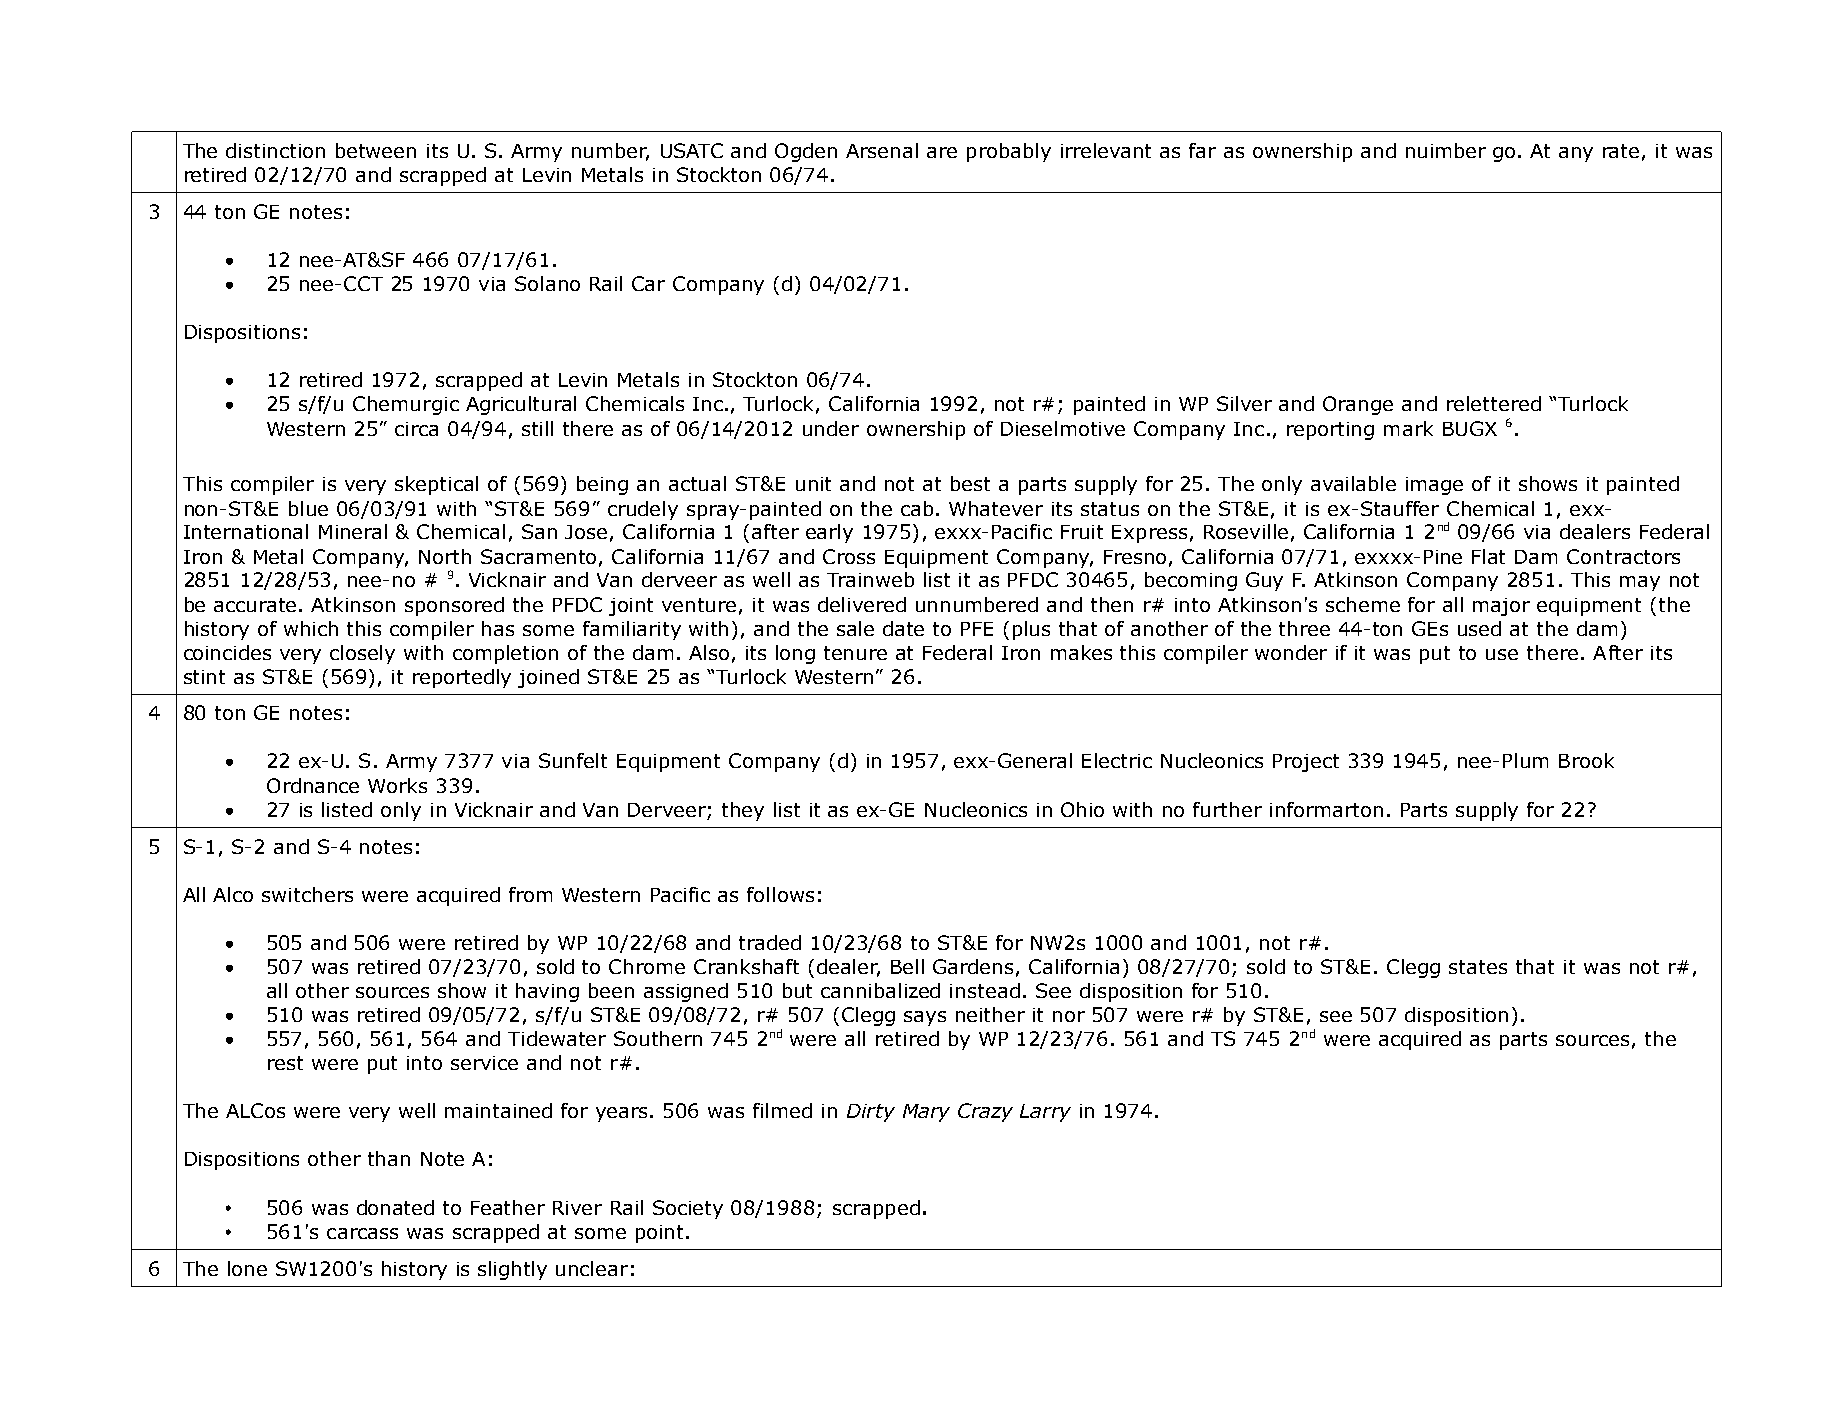 The width and height of the document is (1838, 1420). Describe the element at coordinates (942, 152) in the document. I see `are` at that location.
